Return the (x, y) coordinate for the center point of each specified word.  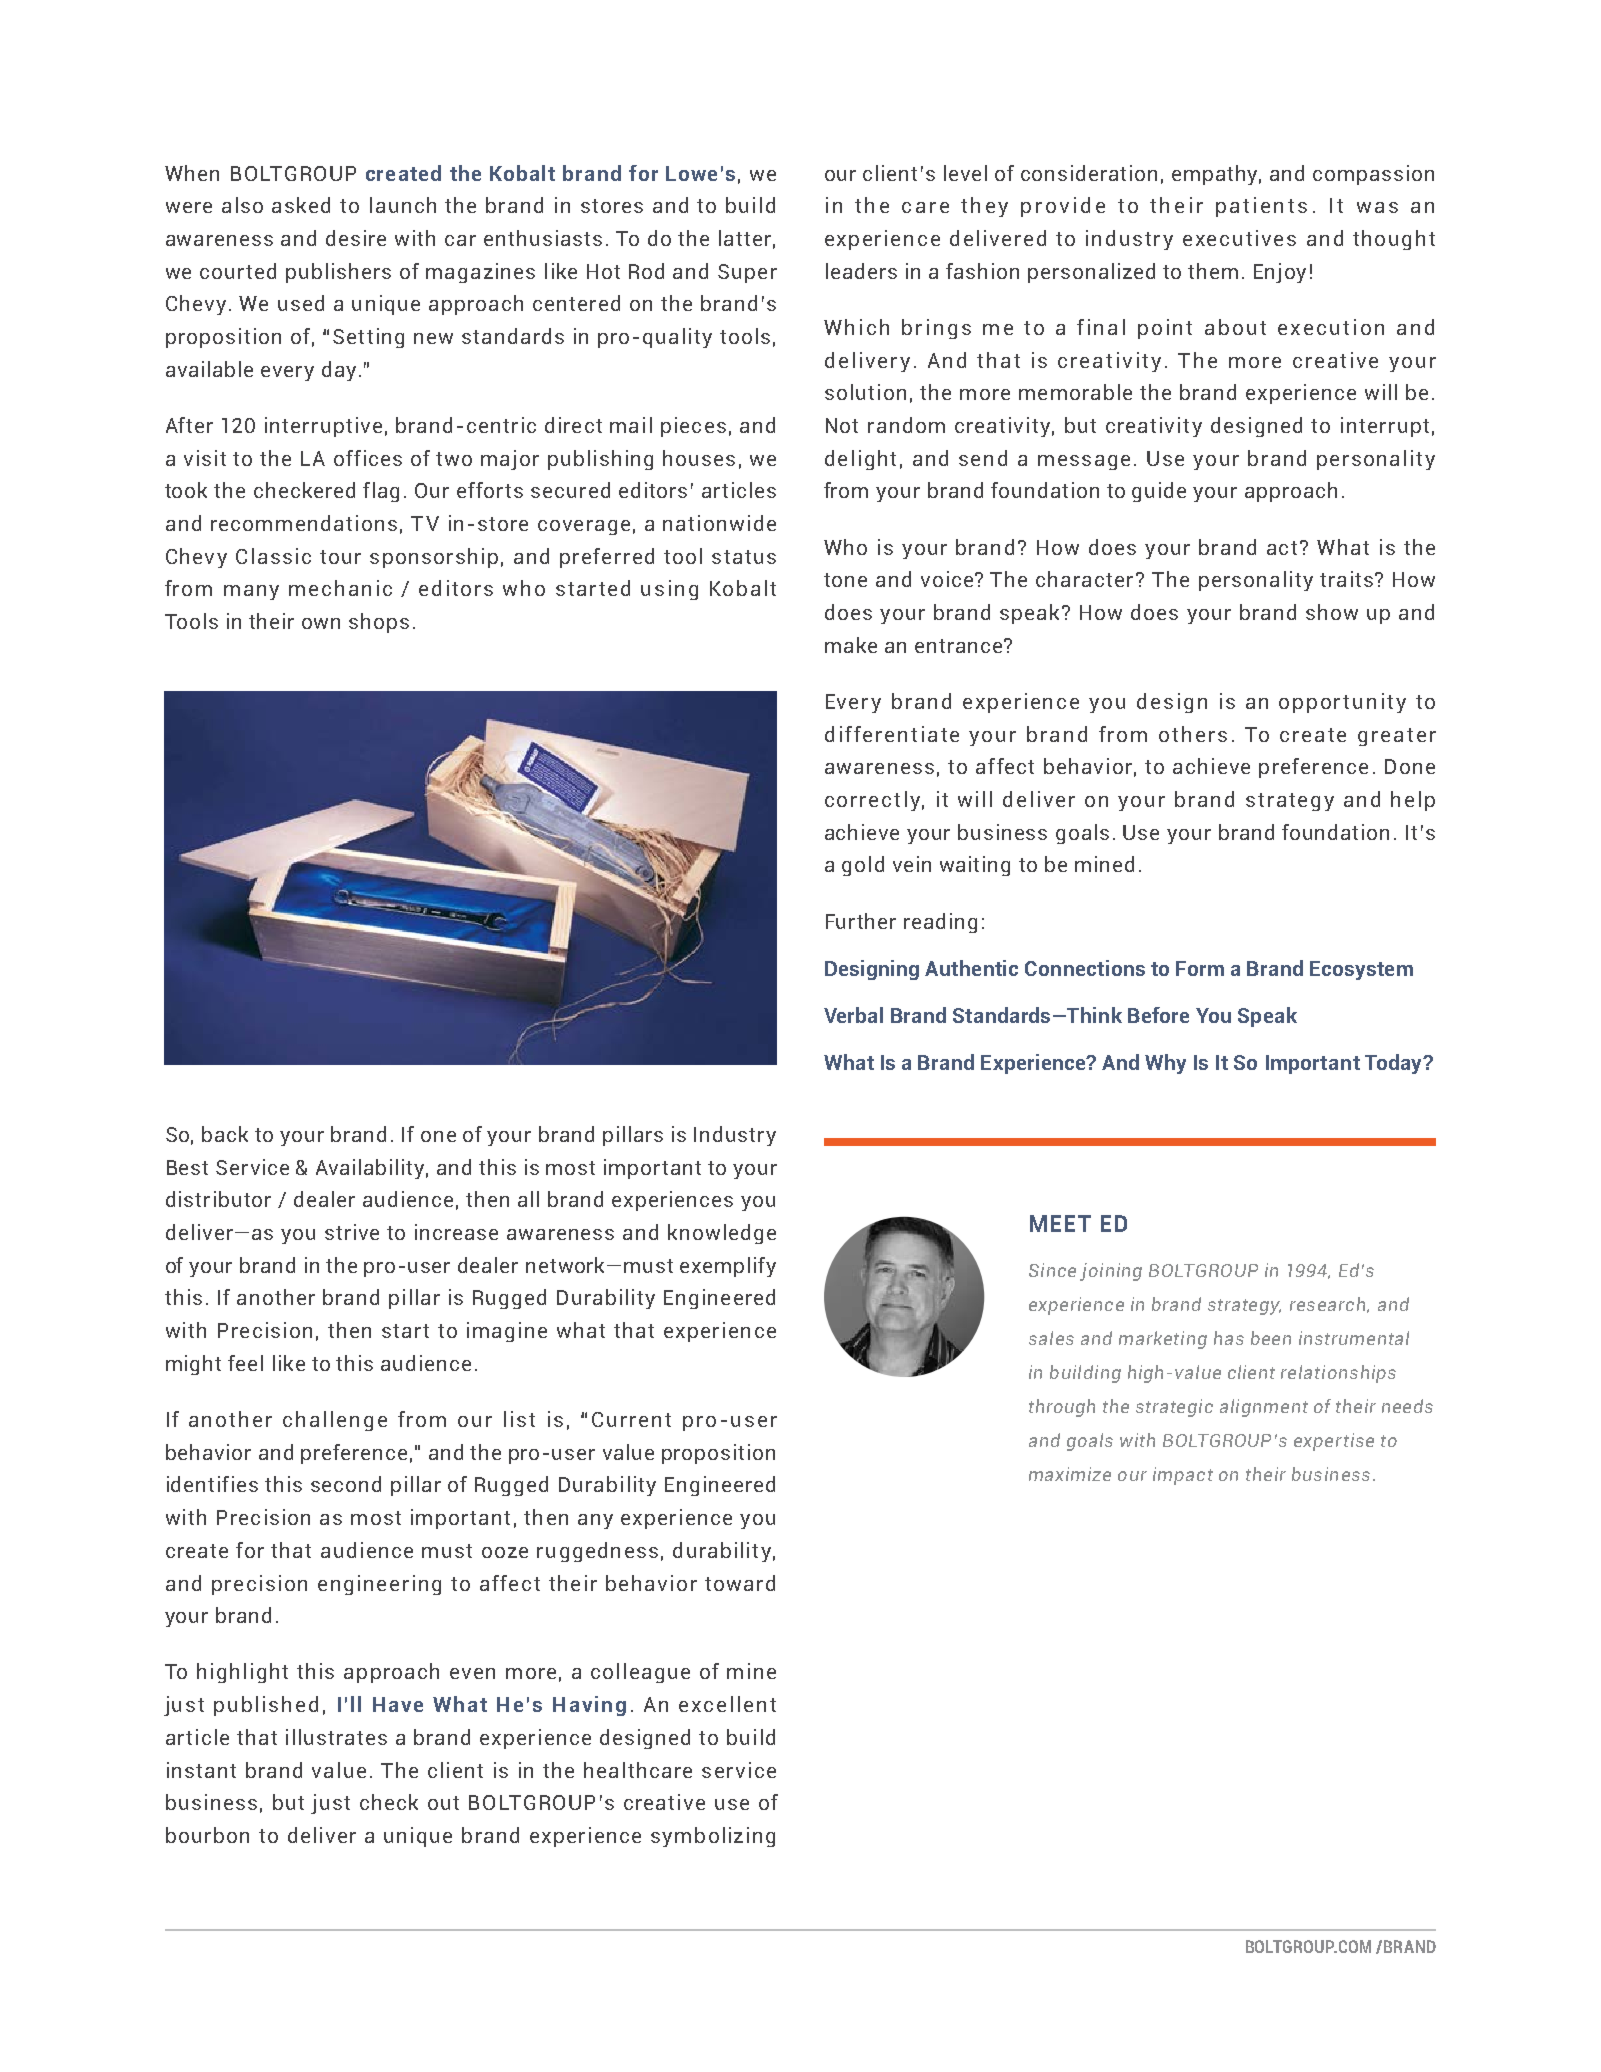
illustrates (336, 1737)
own (321, 623)
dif (840, 734)
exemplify (728, 1267)
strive (352, 1232)
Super (747, 273)
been (1271, 1338)
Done (1410, 766)
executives (1239, 238)
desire (356, 238)
